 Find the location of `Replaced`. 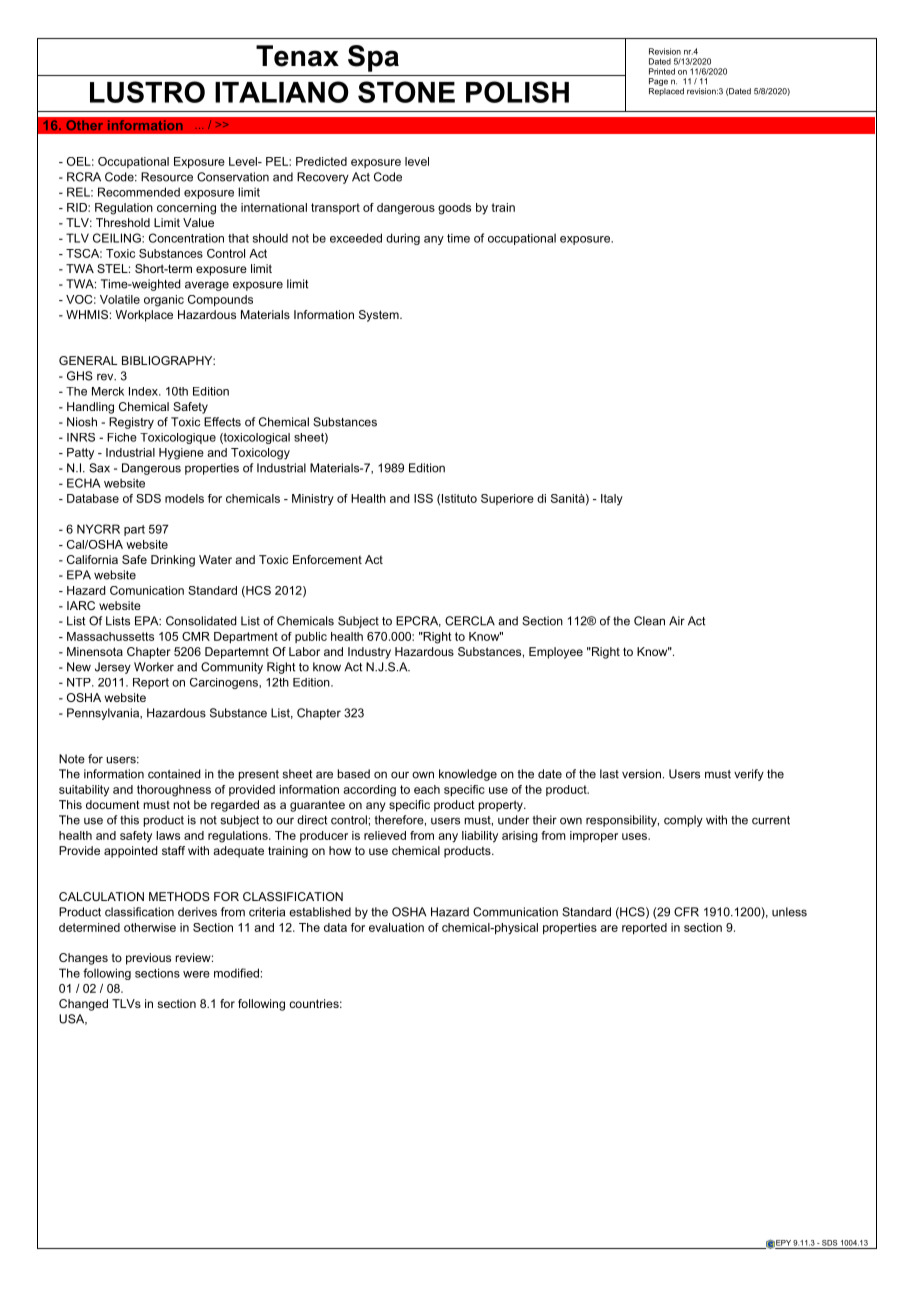

Replaced is located at coordinates (666, 90).
